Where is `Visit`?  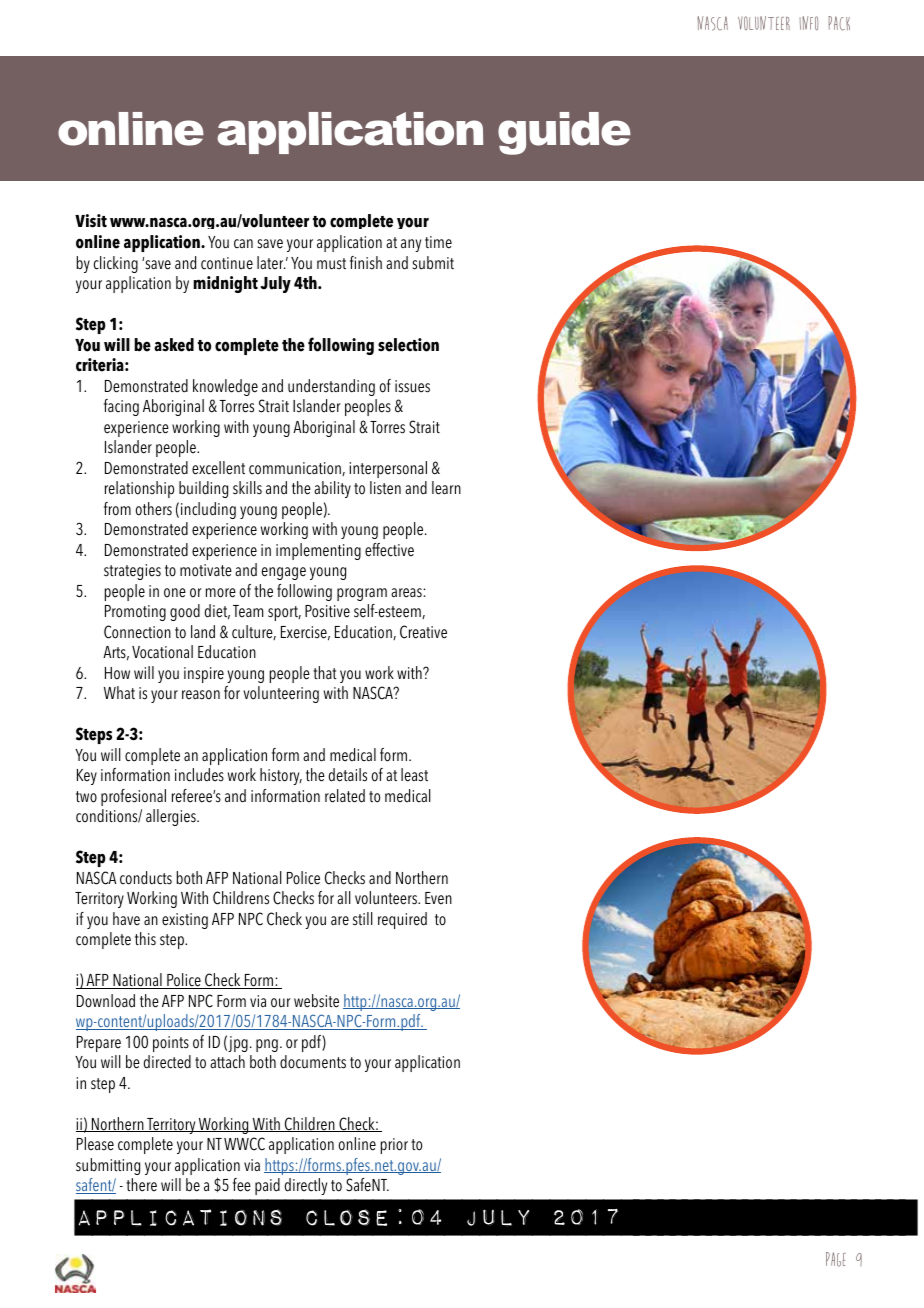 Visit is located at coordinates (91, 221).
